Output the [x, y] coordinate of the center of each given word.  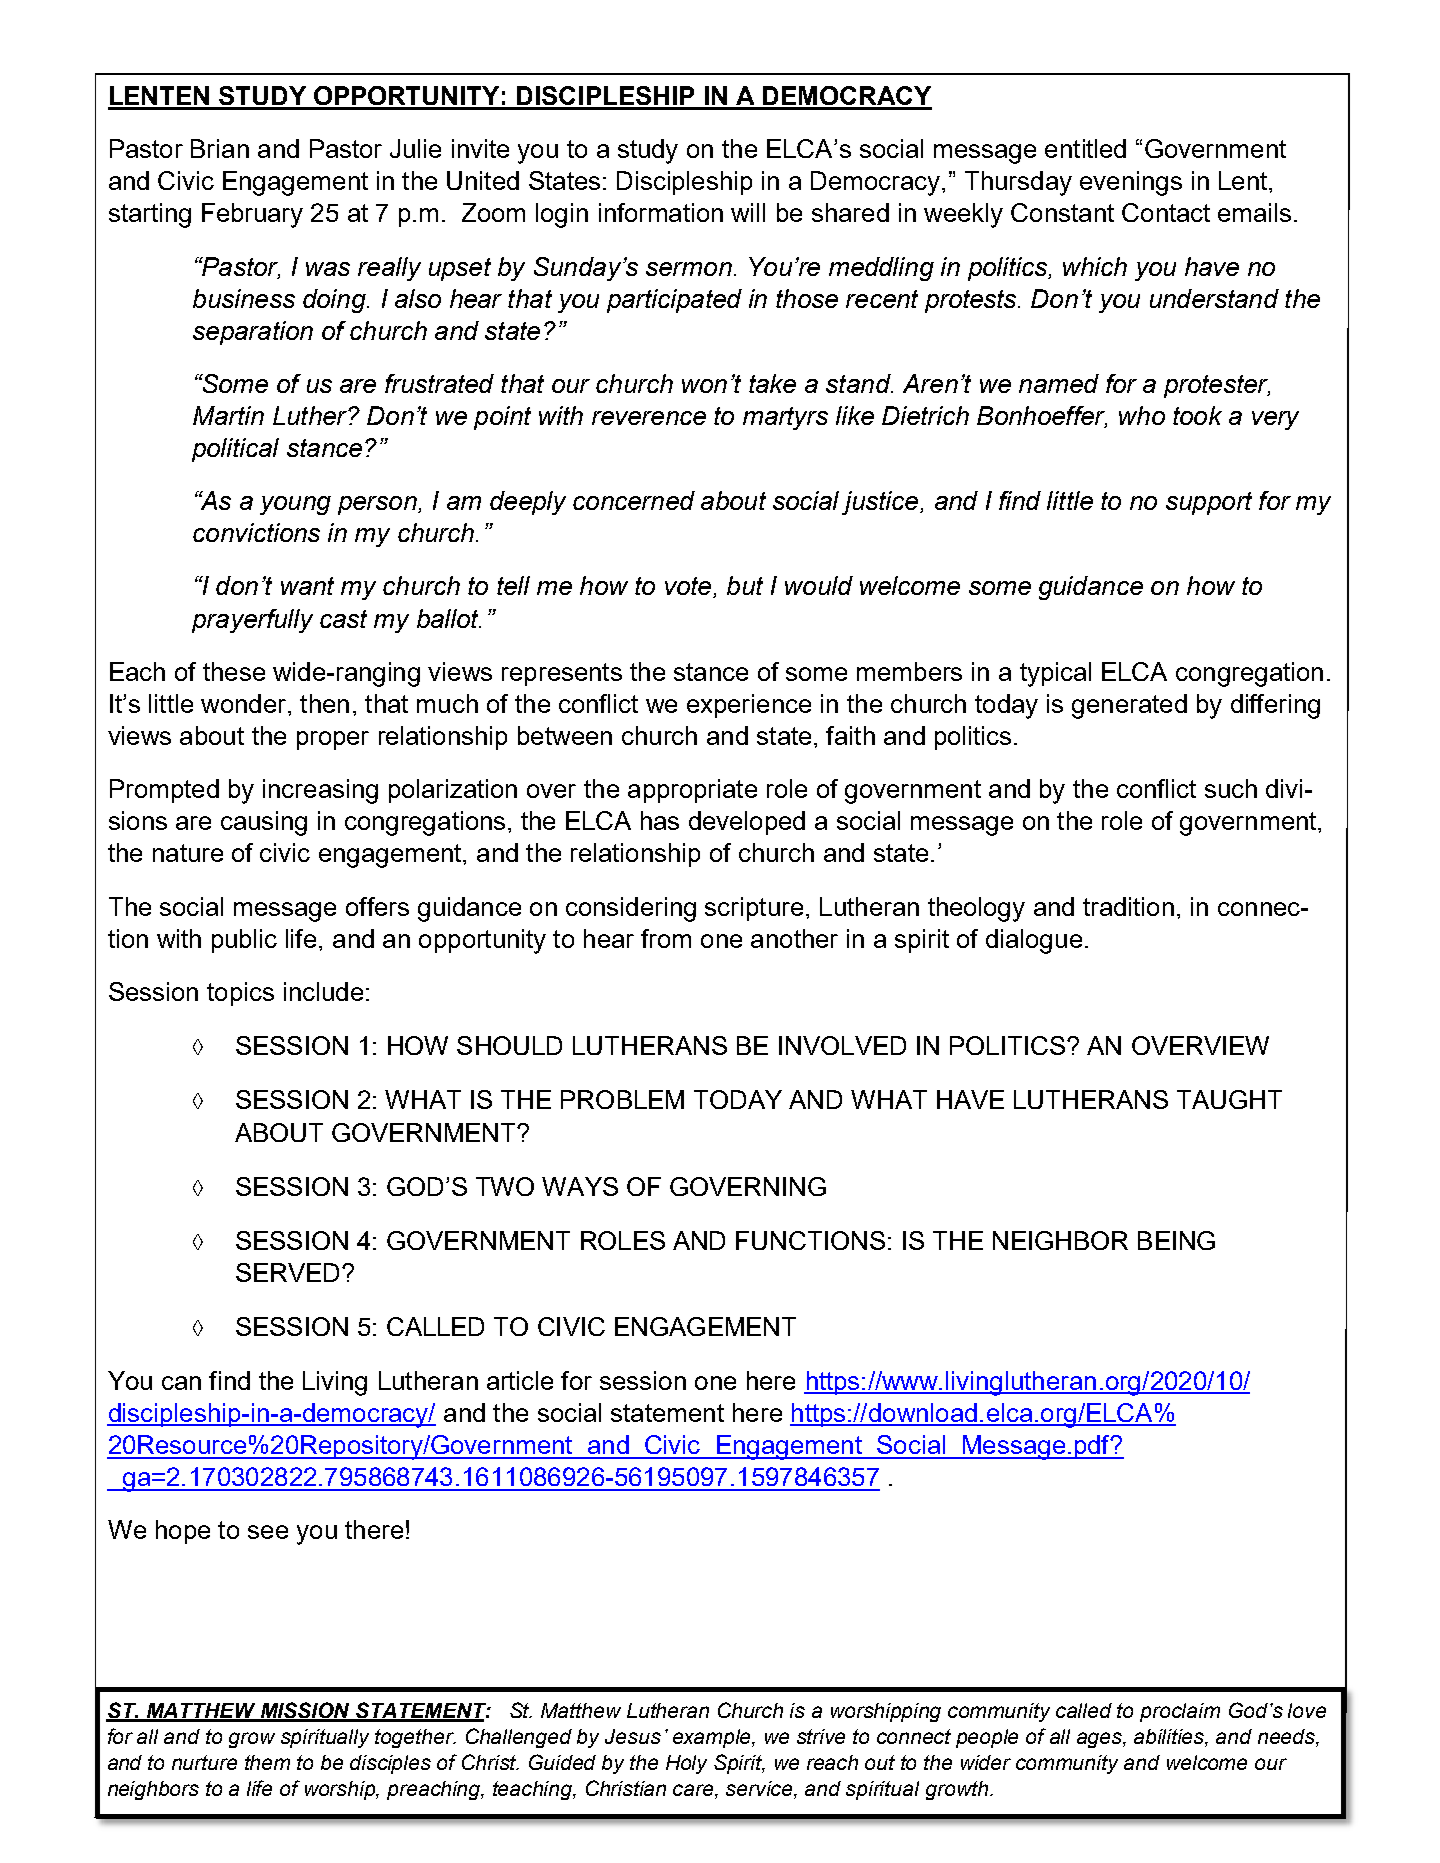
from [666, 938]
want [307, 586]
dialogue [1034, 941]
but [745, 585]
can [181, 1383]
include [323, 991]
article [520, 1380]
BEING [1176, 1240]
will [748, 212]
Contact [1166, 212]
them [267, 1762]
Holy [686, 1764]
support [1209, 503]
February [252, 215]
